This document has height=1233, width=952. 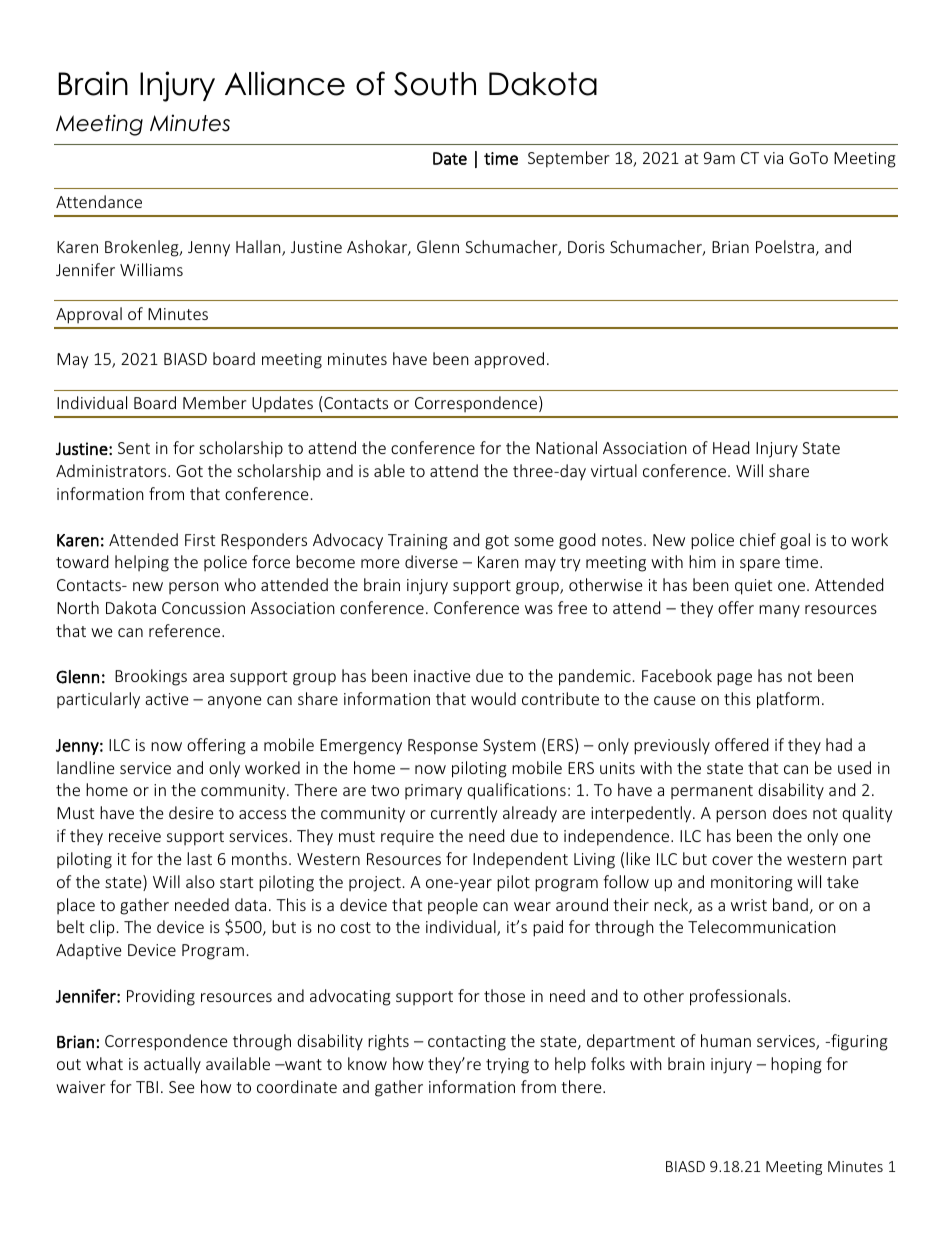 What do you see at coordinates (172, 1065) in the document?
I see `actually` at bounding box center [172, 1065].
